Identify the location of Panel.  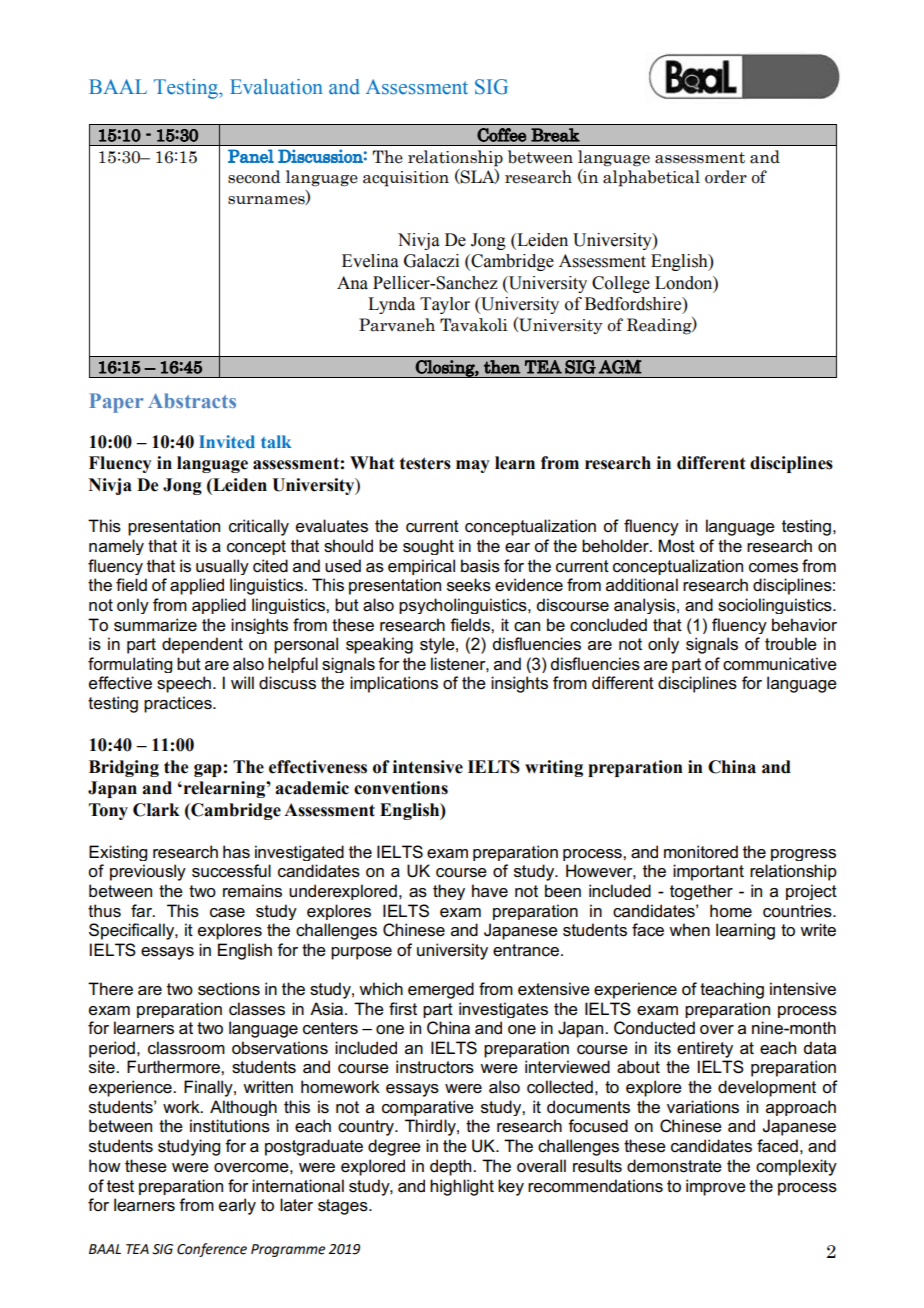
(251, 156).
